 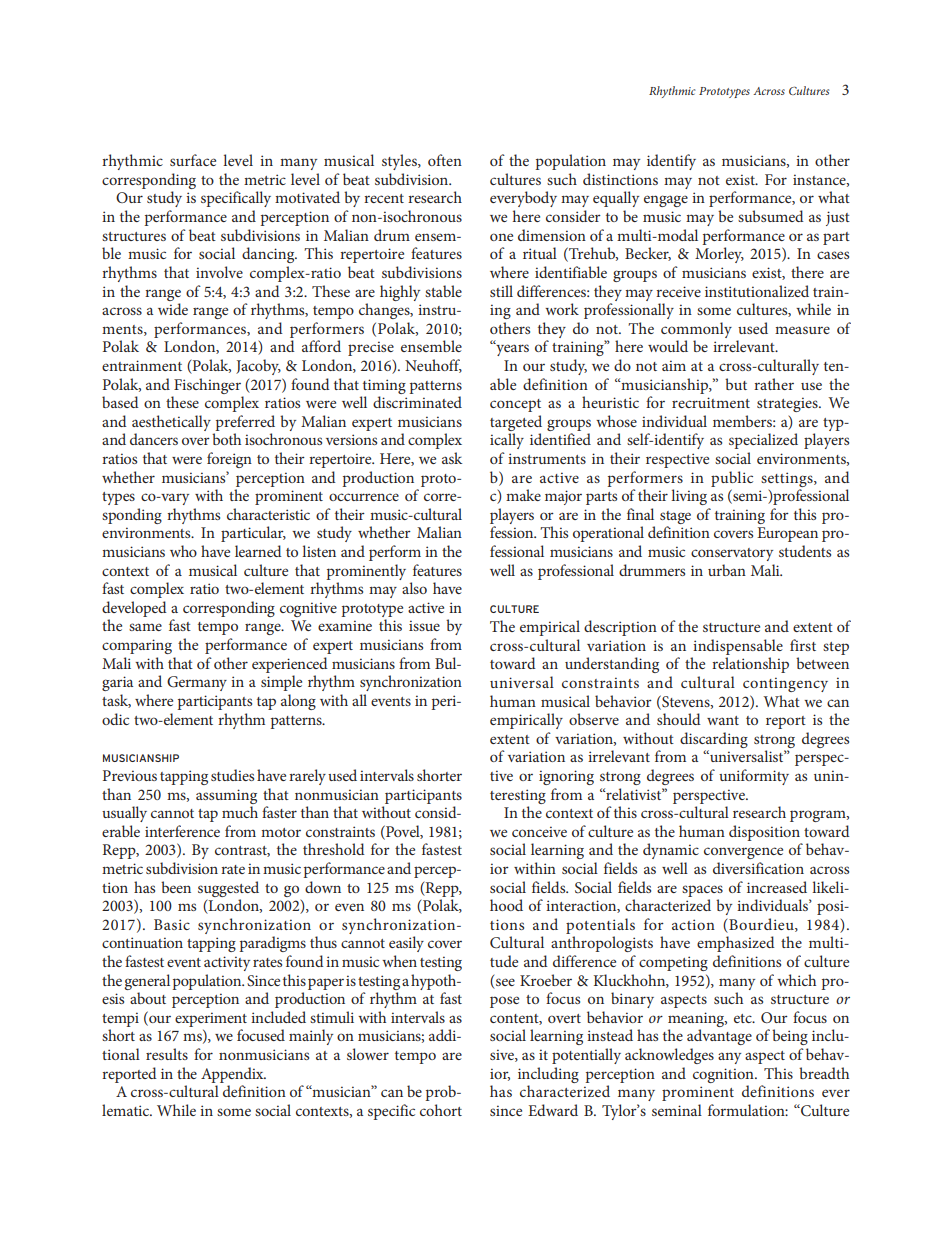 I want to click on subsumed, so click(x=771, y=216).
